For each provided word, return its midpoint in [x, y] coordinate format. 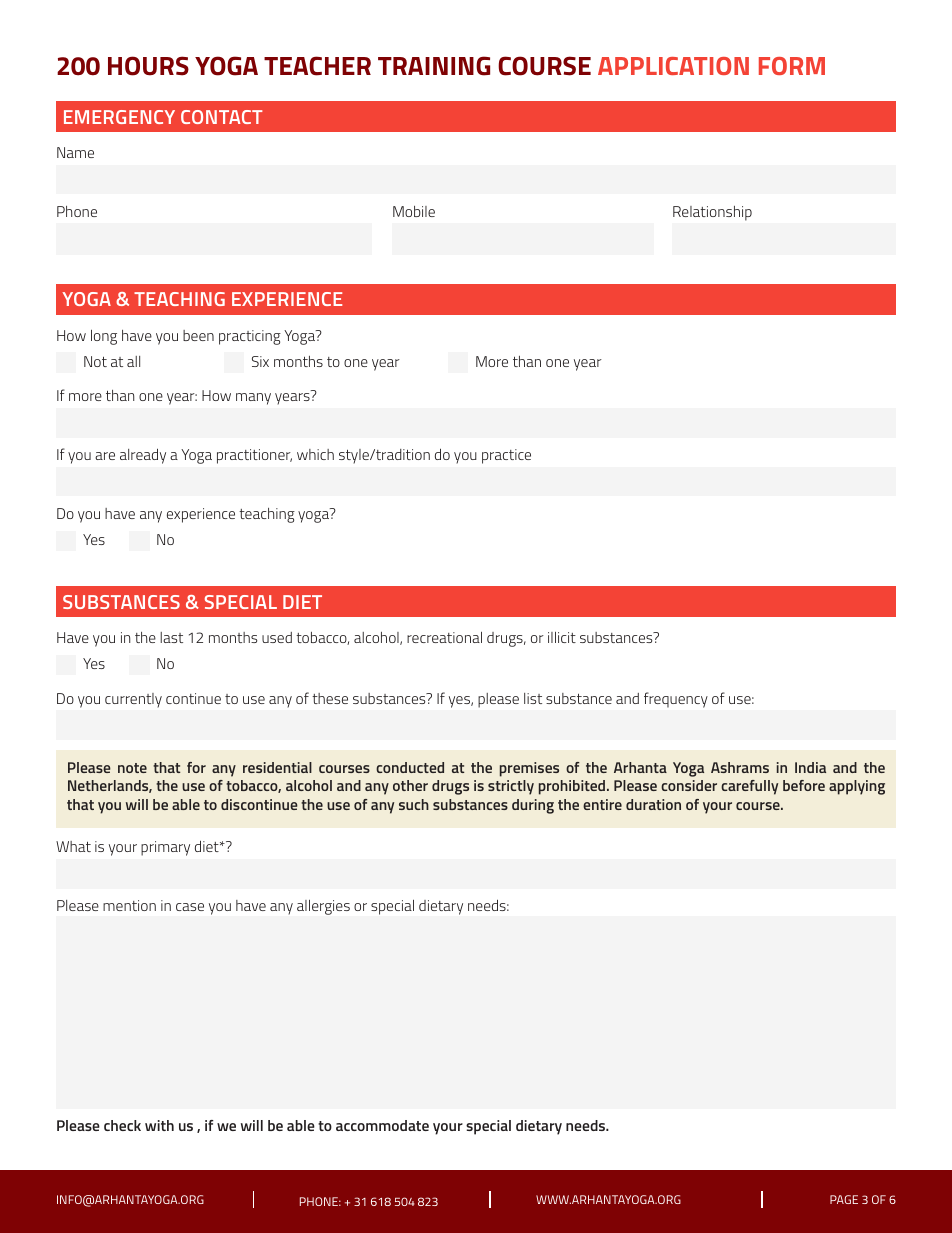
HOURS [148, 66]
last [171, 637]
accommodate [382, 1125]
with [159, 1125]
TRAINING [434, 66]
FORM [792, 66]
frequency [676, 700]
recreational [444, 637]
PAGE [844, 1199]
